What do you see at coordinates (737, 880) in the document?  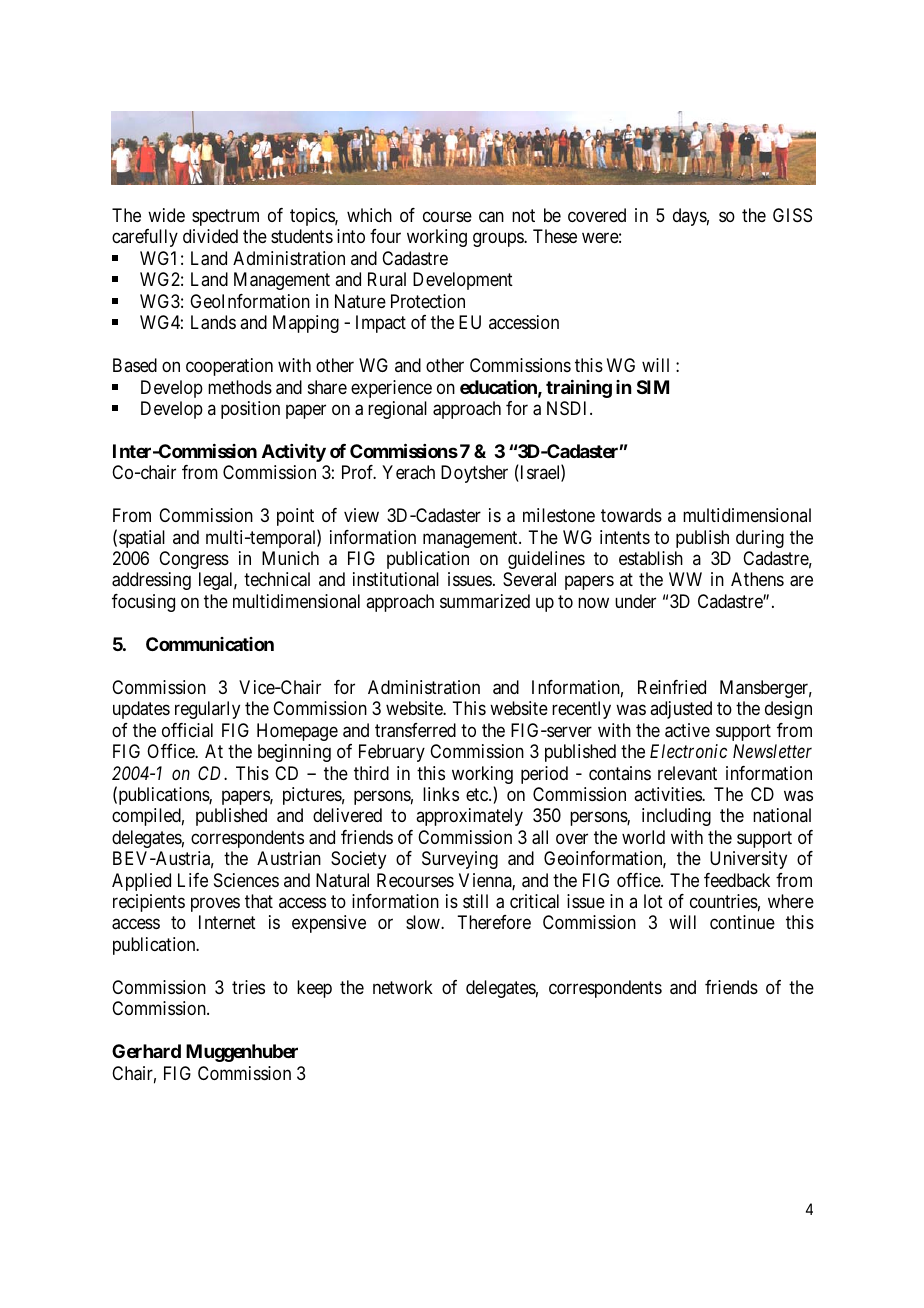 I see `feedback` at bounding box center [737, 880].
